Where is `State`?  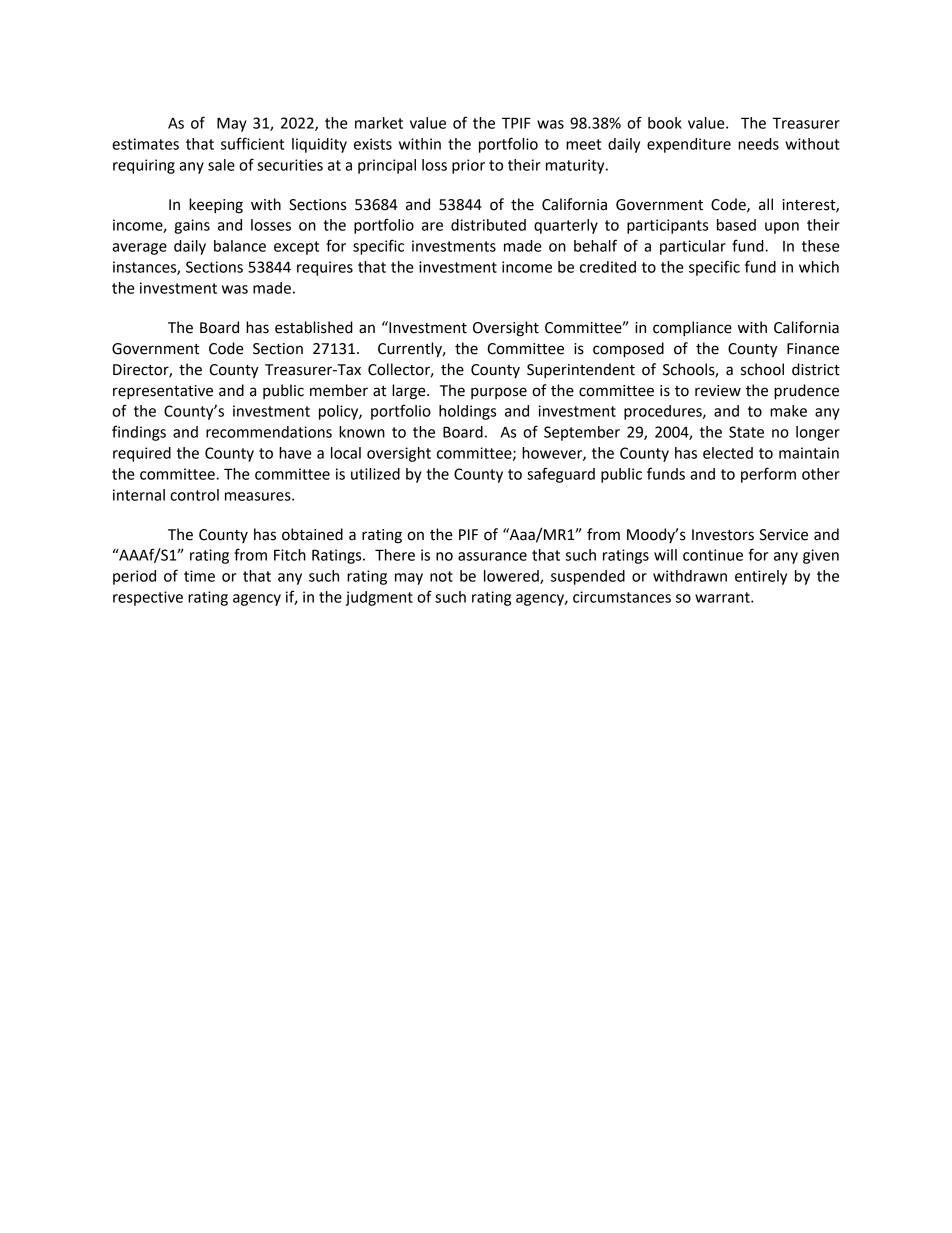
State is located at coordinates (746, 432).
